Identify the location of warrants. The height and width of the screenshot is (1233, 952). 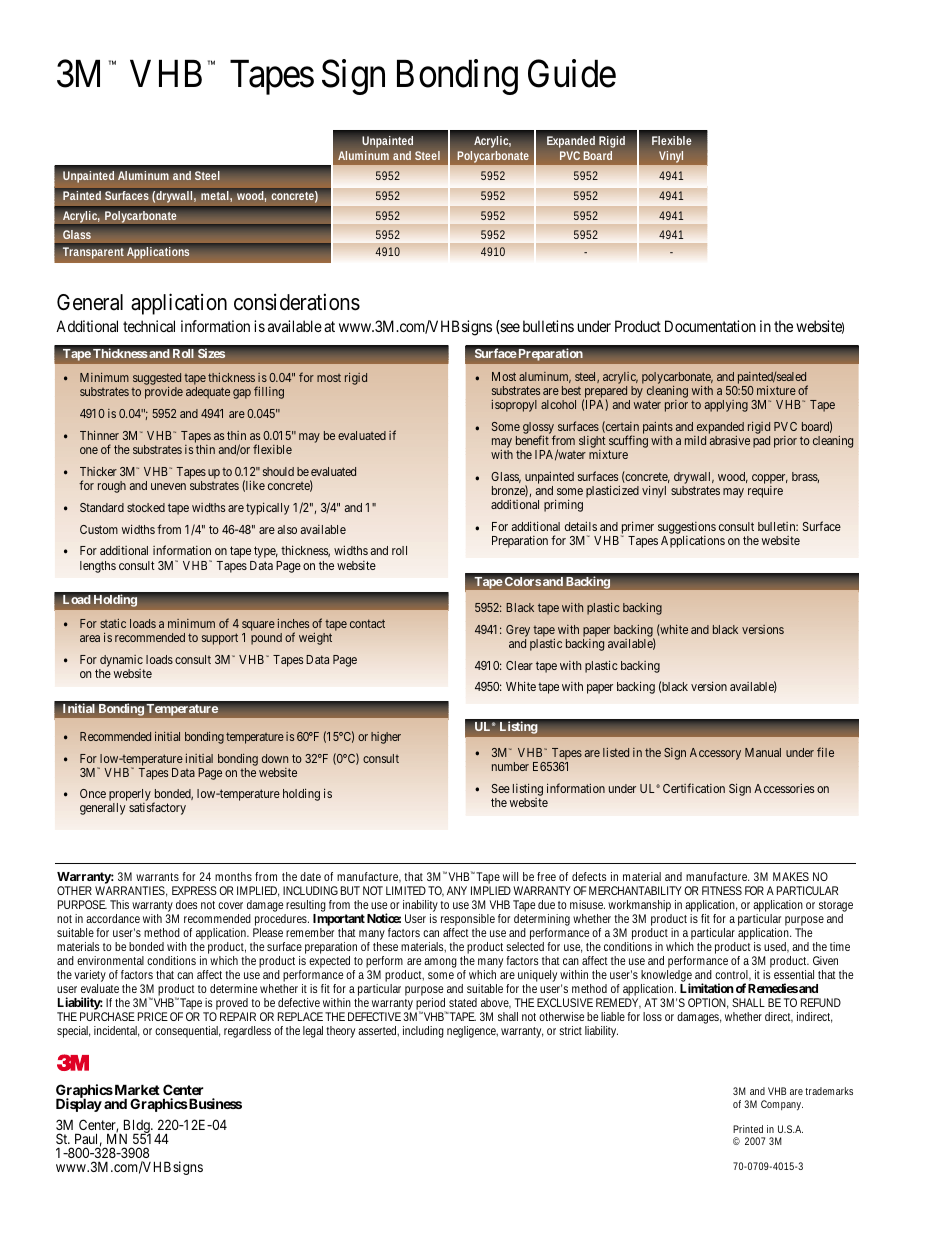
(157, 877).
